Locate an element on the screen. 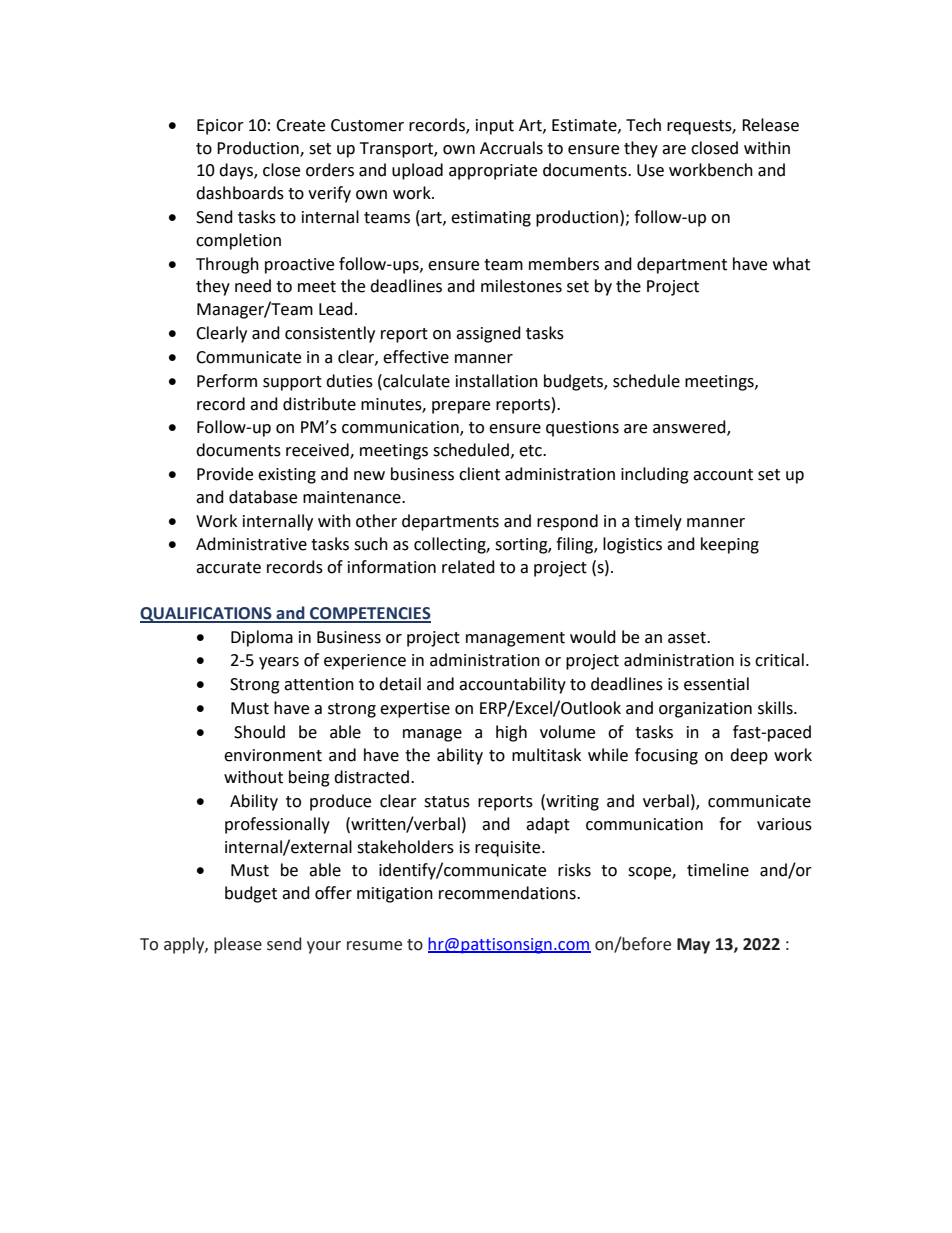 Image resolution: width=952 pixels, height=1233 pixels. Create is located at coordinates (300, 125).
